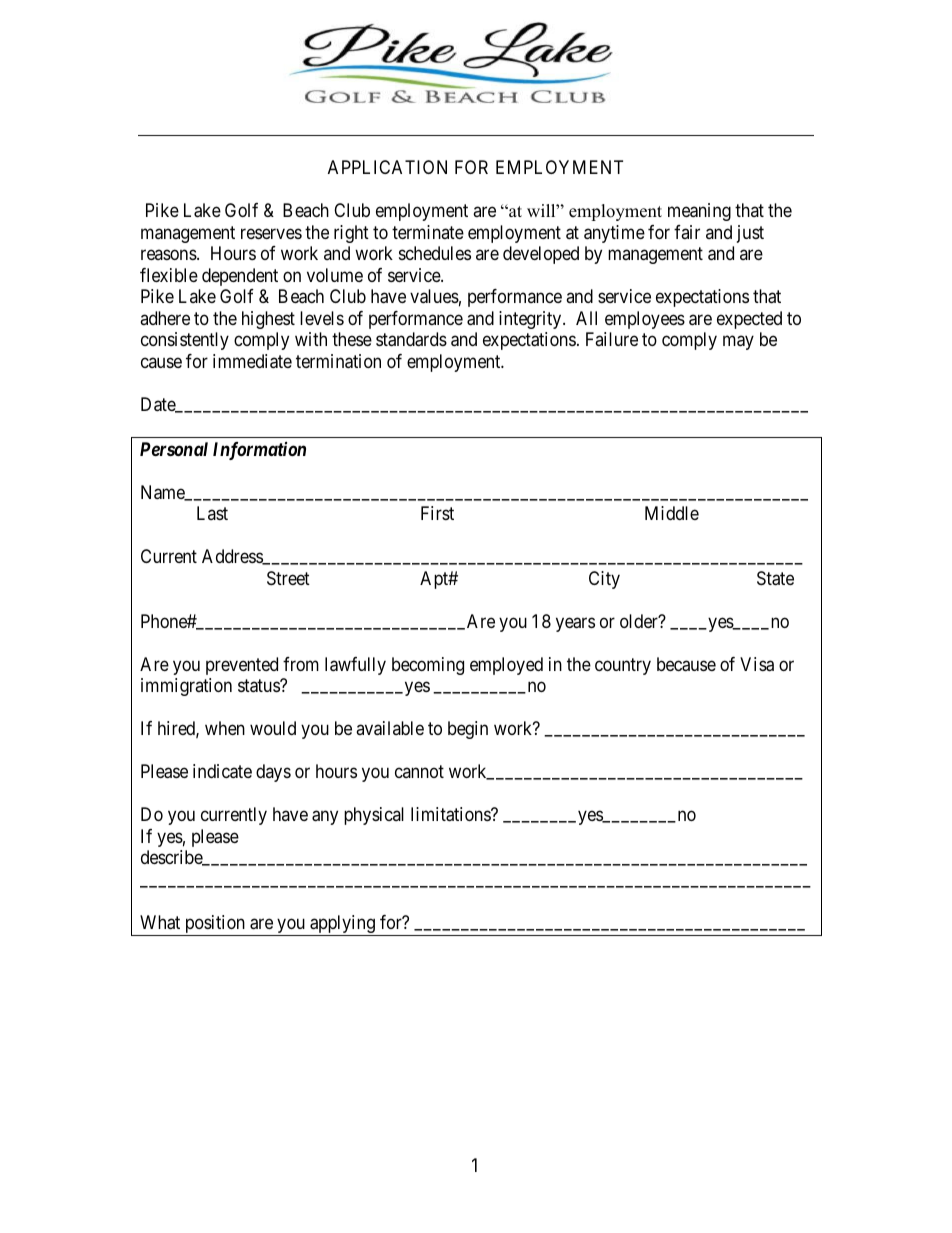 The width and height of the page is (952, 1233). I want to click on reserves, so click(271, 233).
